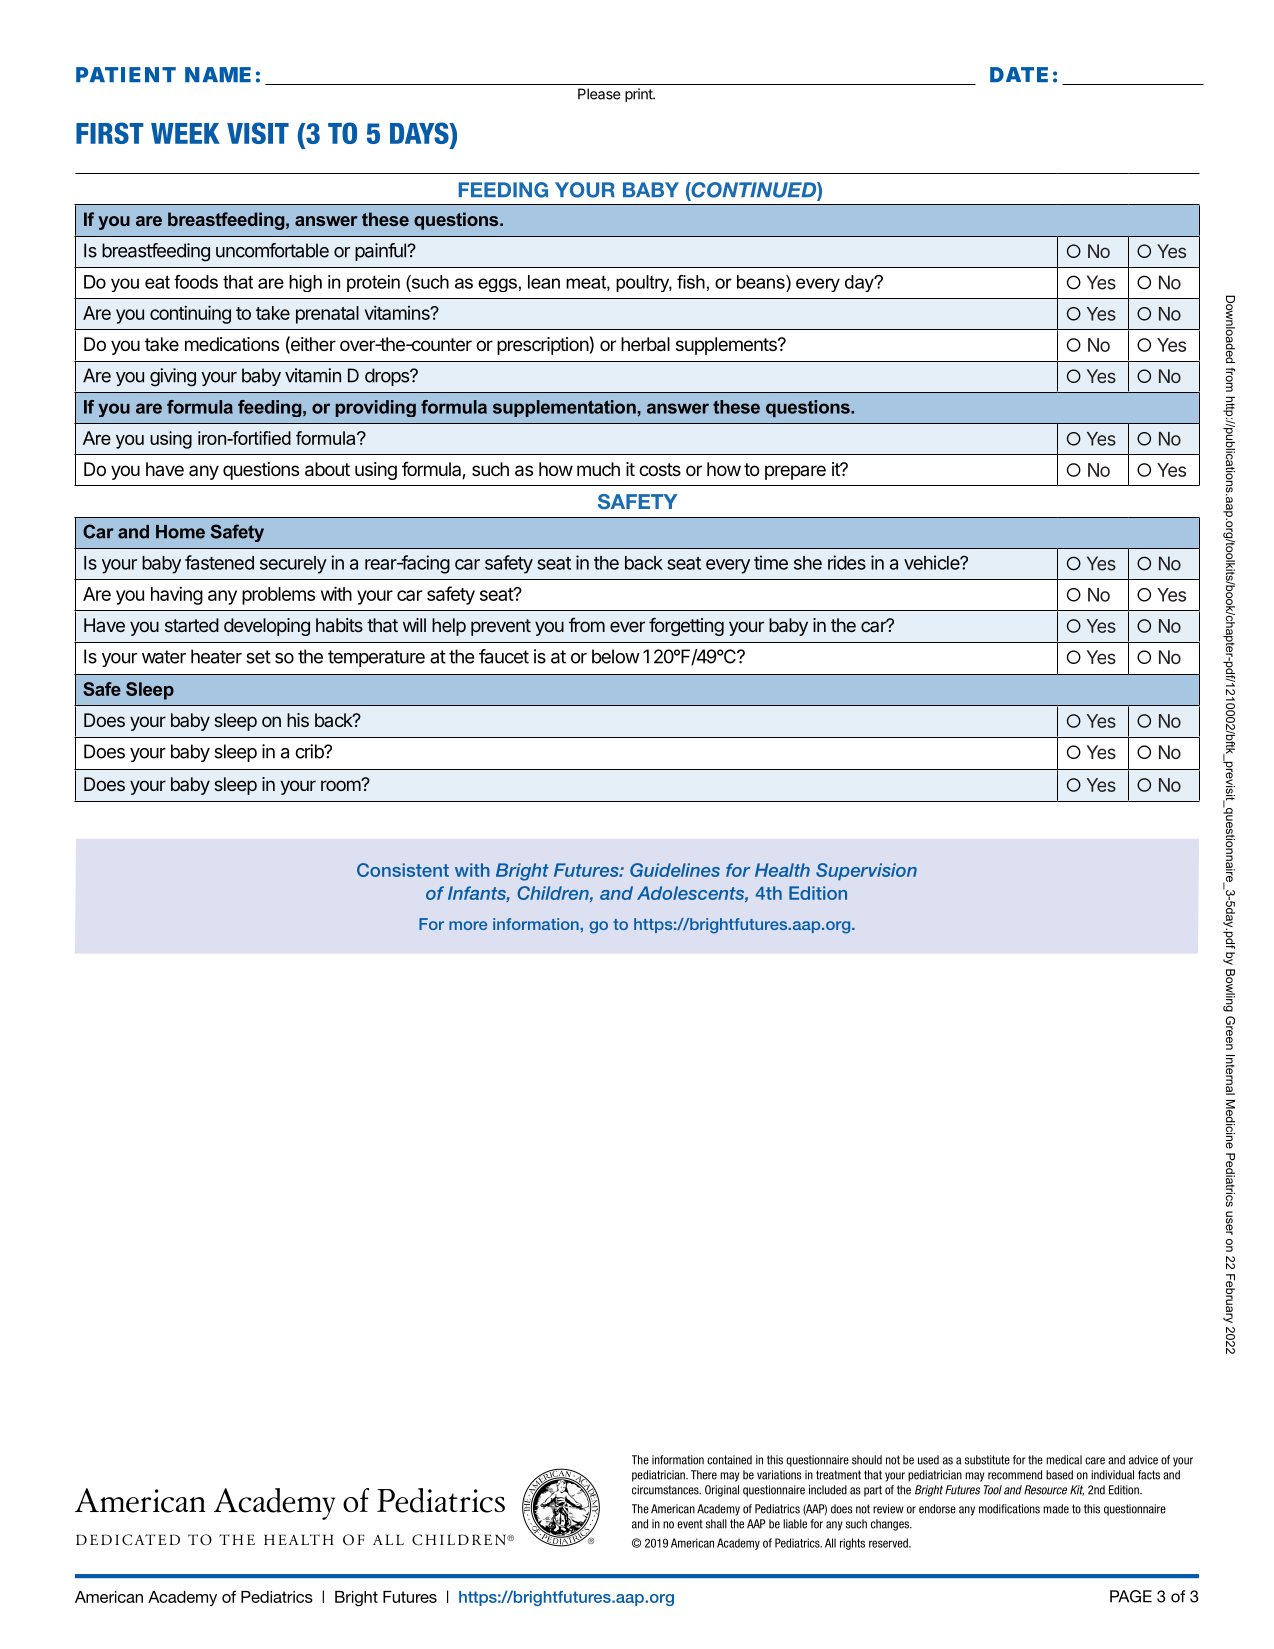 Image resolution: width=1274 pixels, height=1649 pixels. What do you see at coordinates (675, 870) in the page?
I see `Guidelines` at bounding box center [675, 870].
